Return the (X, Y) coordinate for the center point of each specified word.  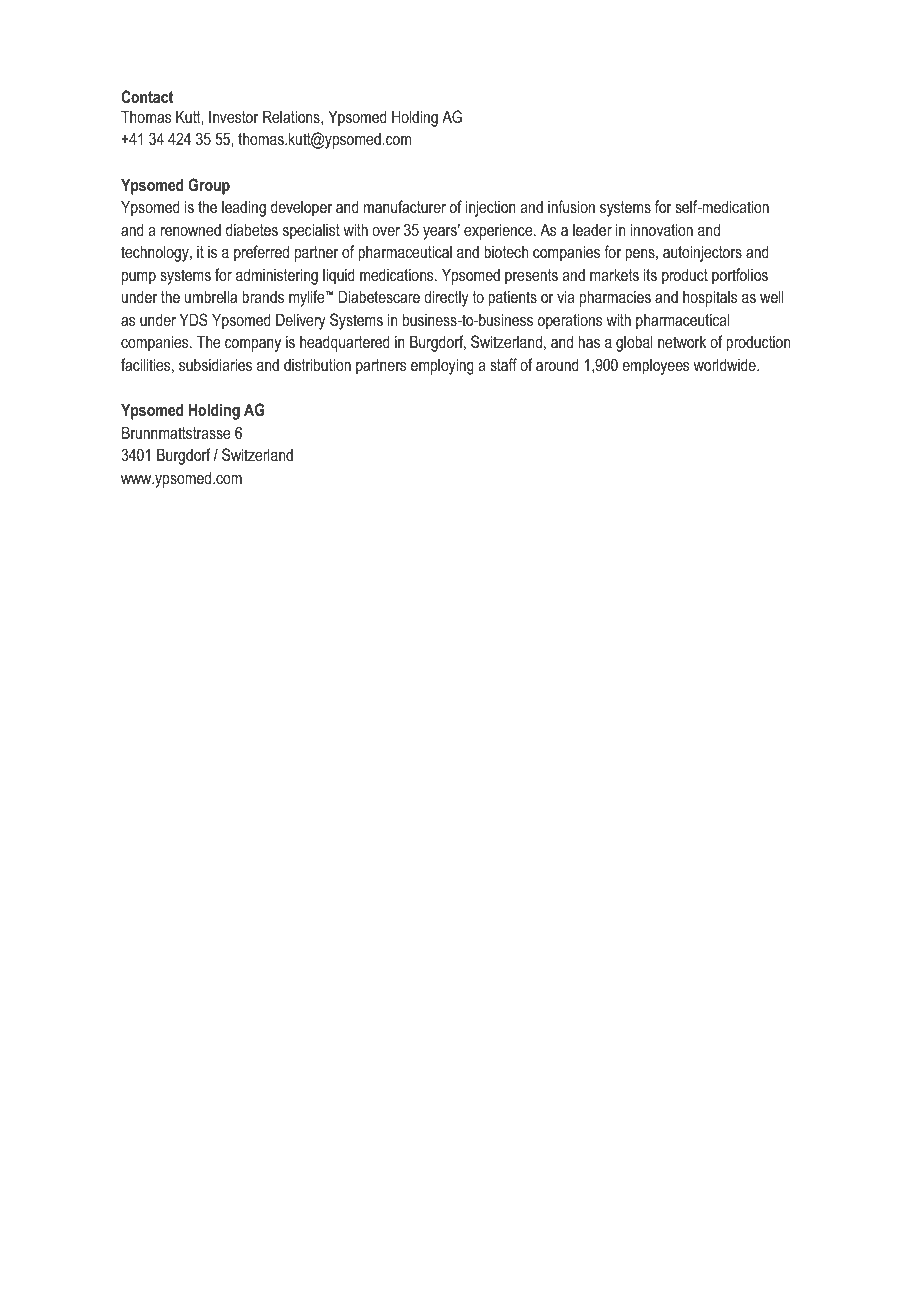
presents (531, 277)
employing (442, 366)
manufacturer (405, 206)
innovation (662, 229)
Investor (233, 116)
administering (277, 276)
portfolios (740, 276)
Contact (147, 96)
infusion (571, 206)
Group (209, 186)
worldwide (726, 364)
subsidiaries (215, 364)
